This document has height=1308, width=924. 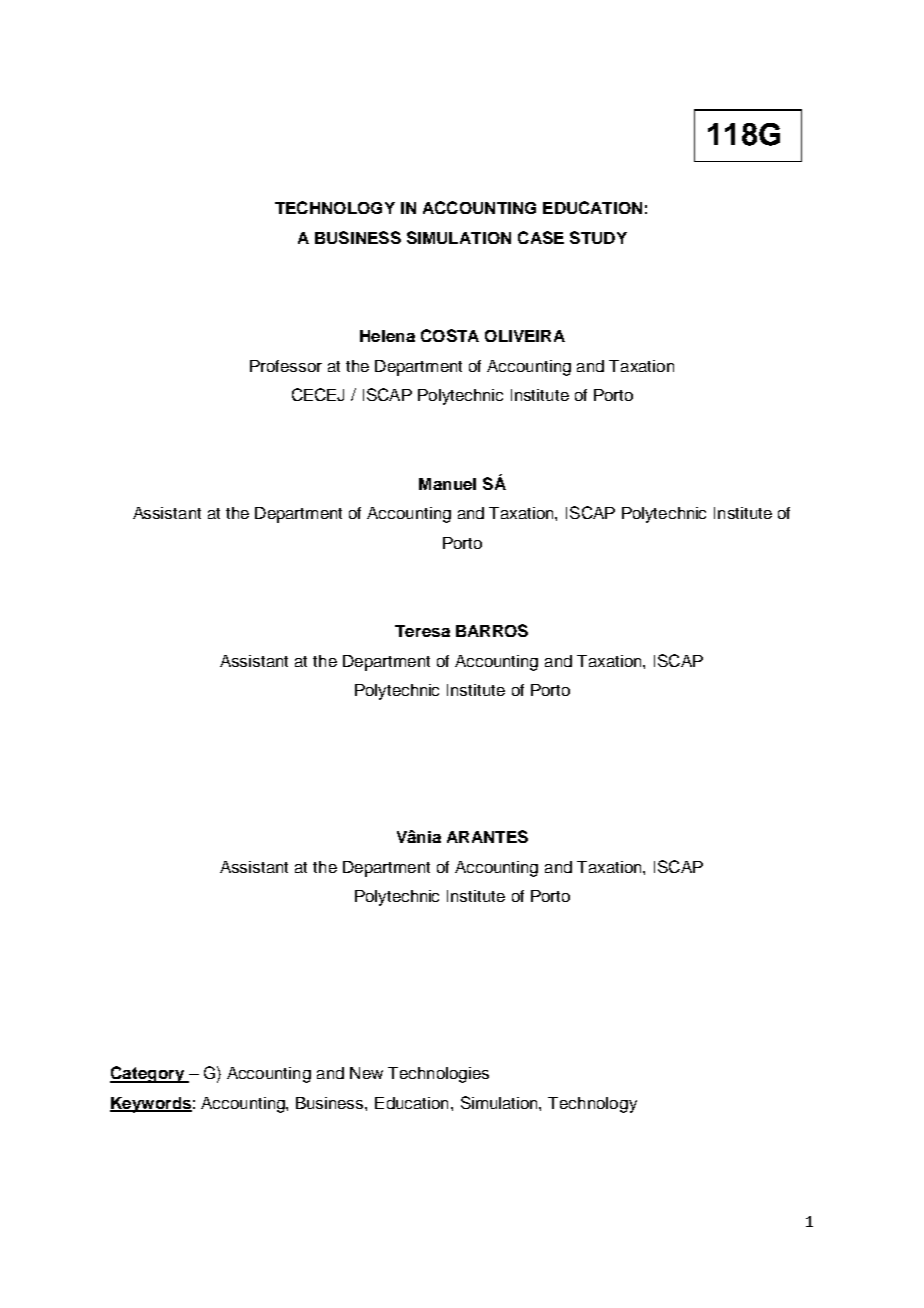 I want to click on Category, so click(x=148, y=1074).
